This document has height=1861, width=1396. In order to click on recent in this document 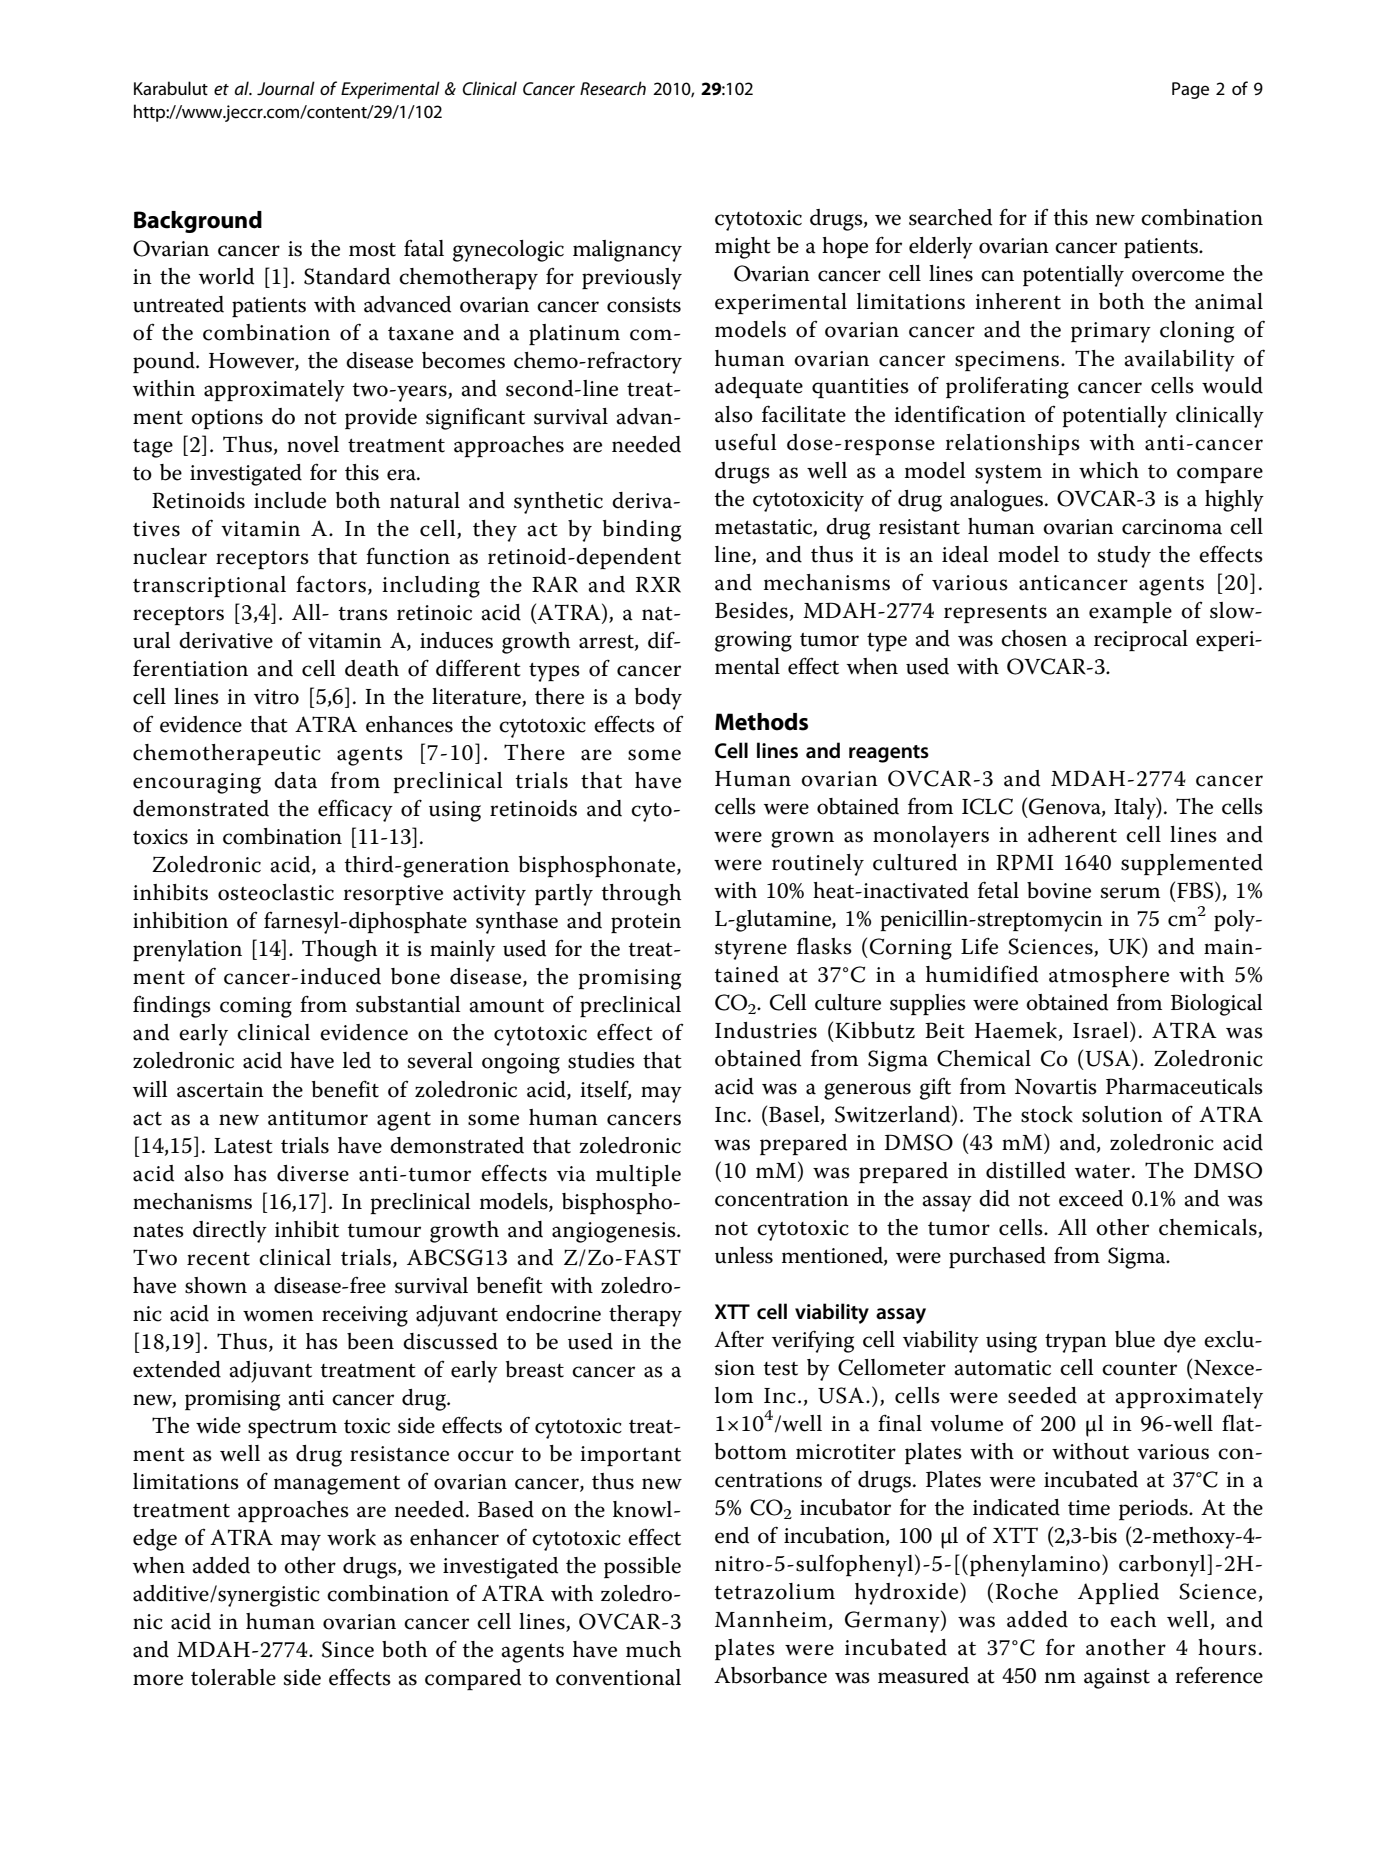, I will do `click(218, 1259)`.
